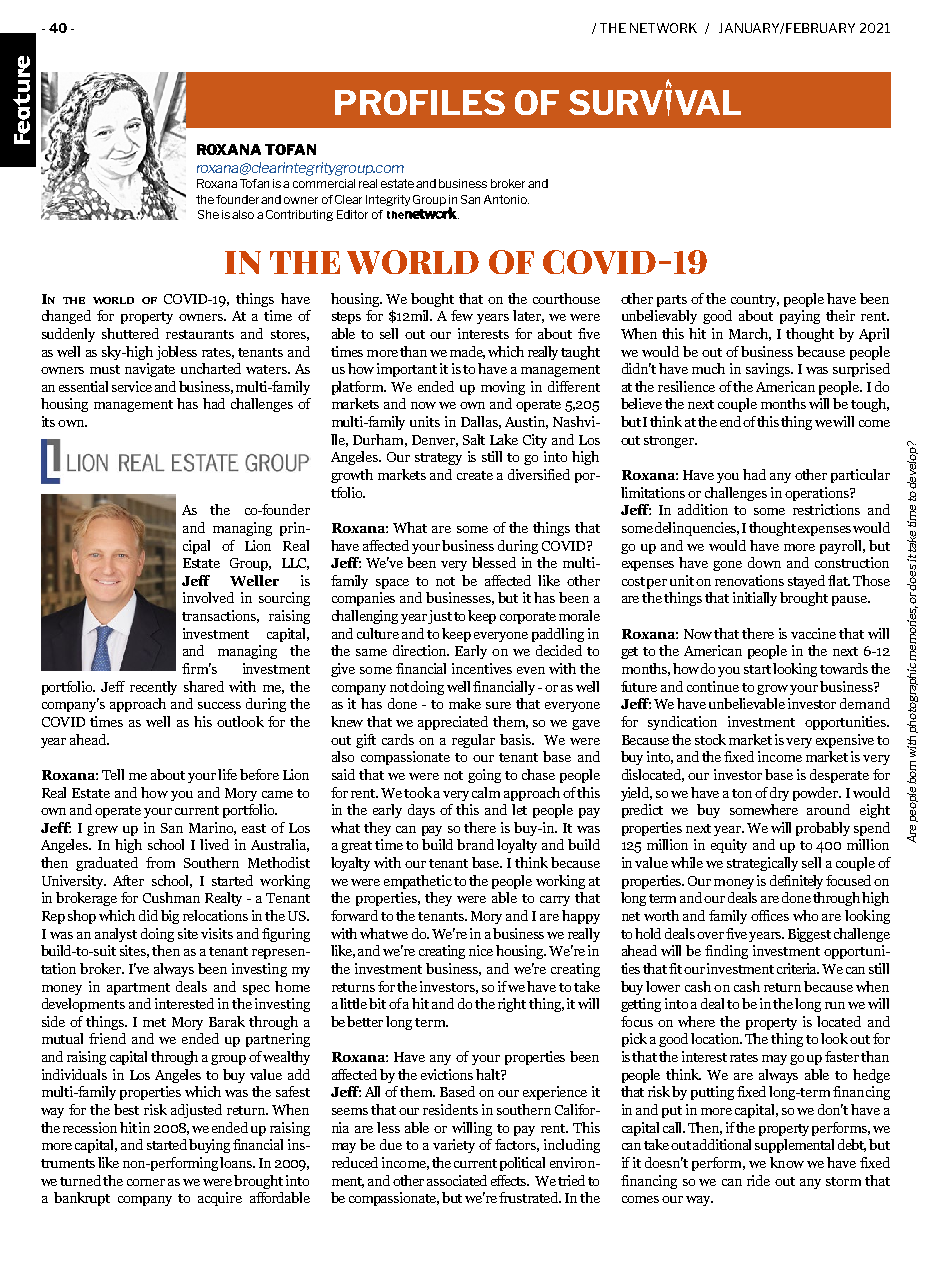  Describe the element at coordinates (787, 1162) in the screenshot. I see `know` at that location.
